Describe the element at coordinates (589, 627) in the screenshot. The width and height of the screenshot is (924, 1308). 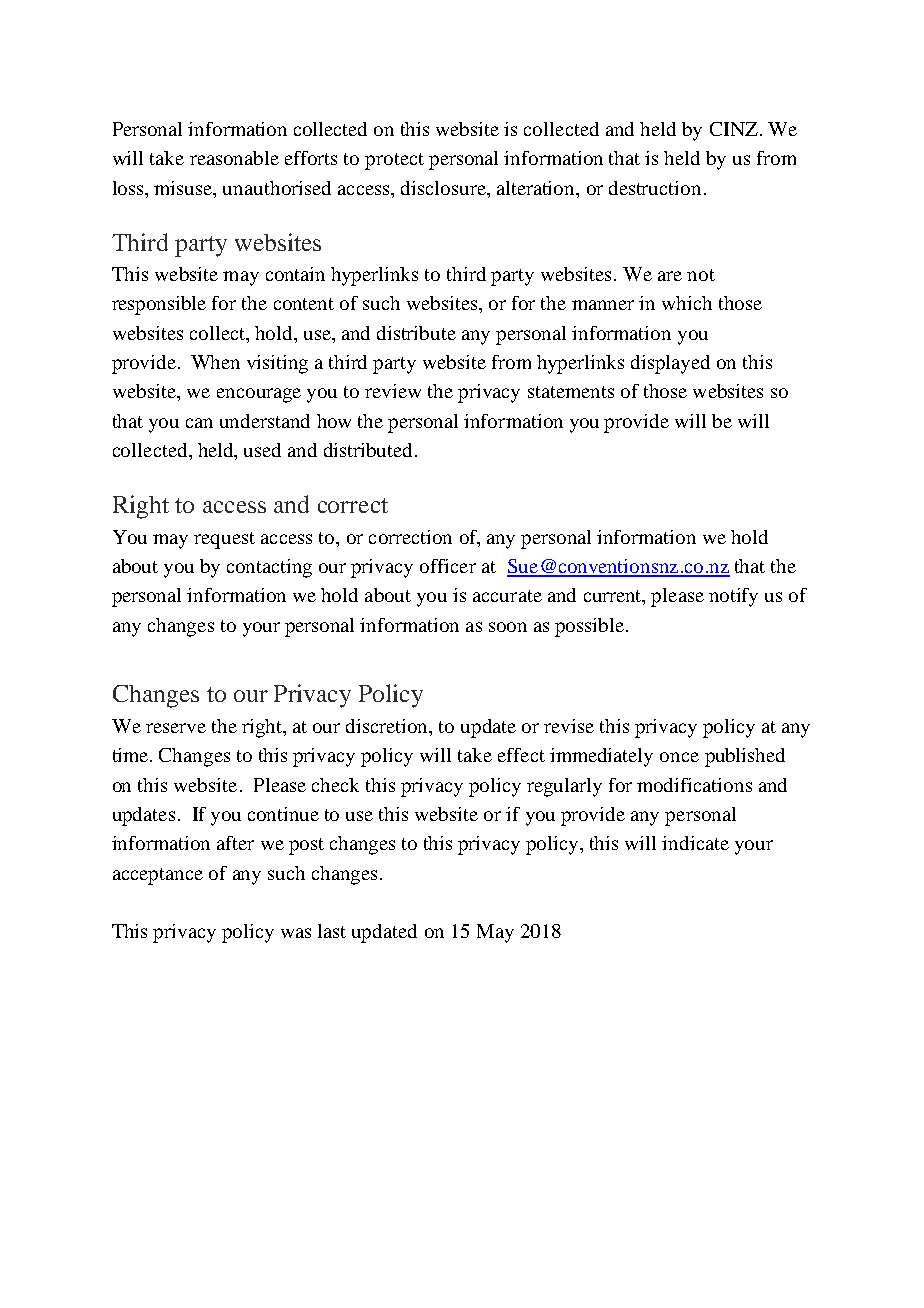
I see `possible` at that location.
